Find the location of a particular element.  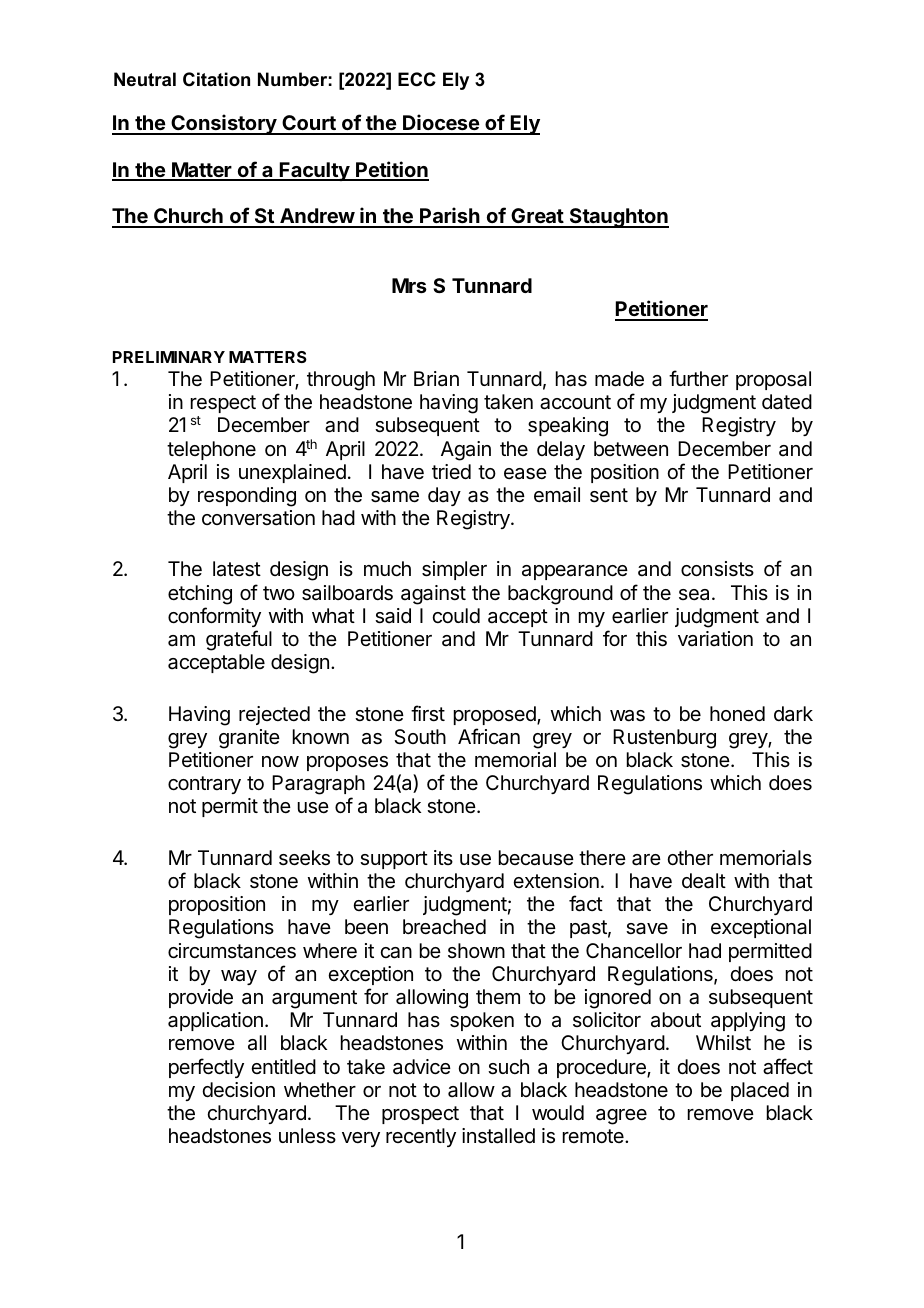

Faculty is located at coordinates (314, 171).
